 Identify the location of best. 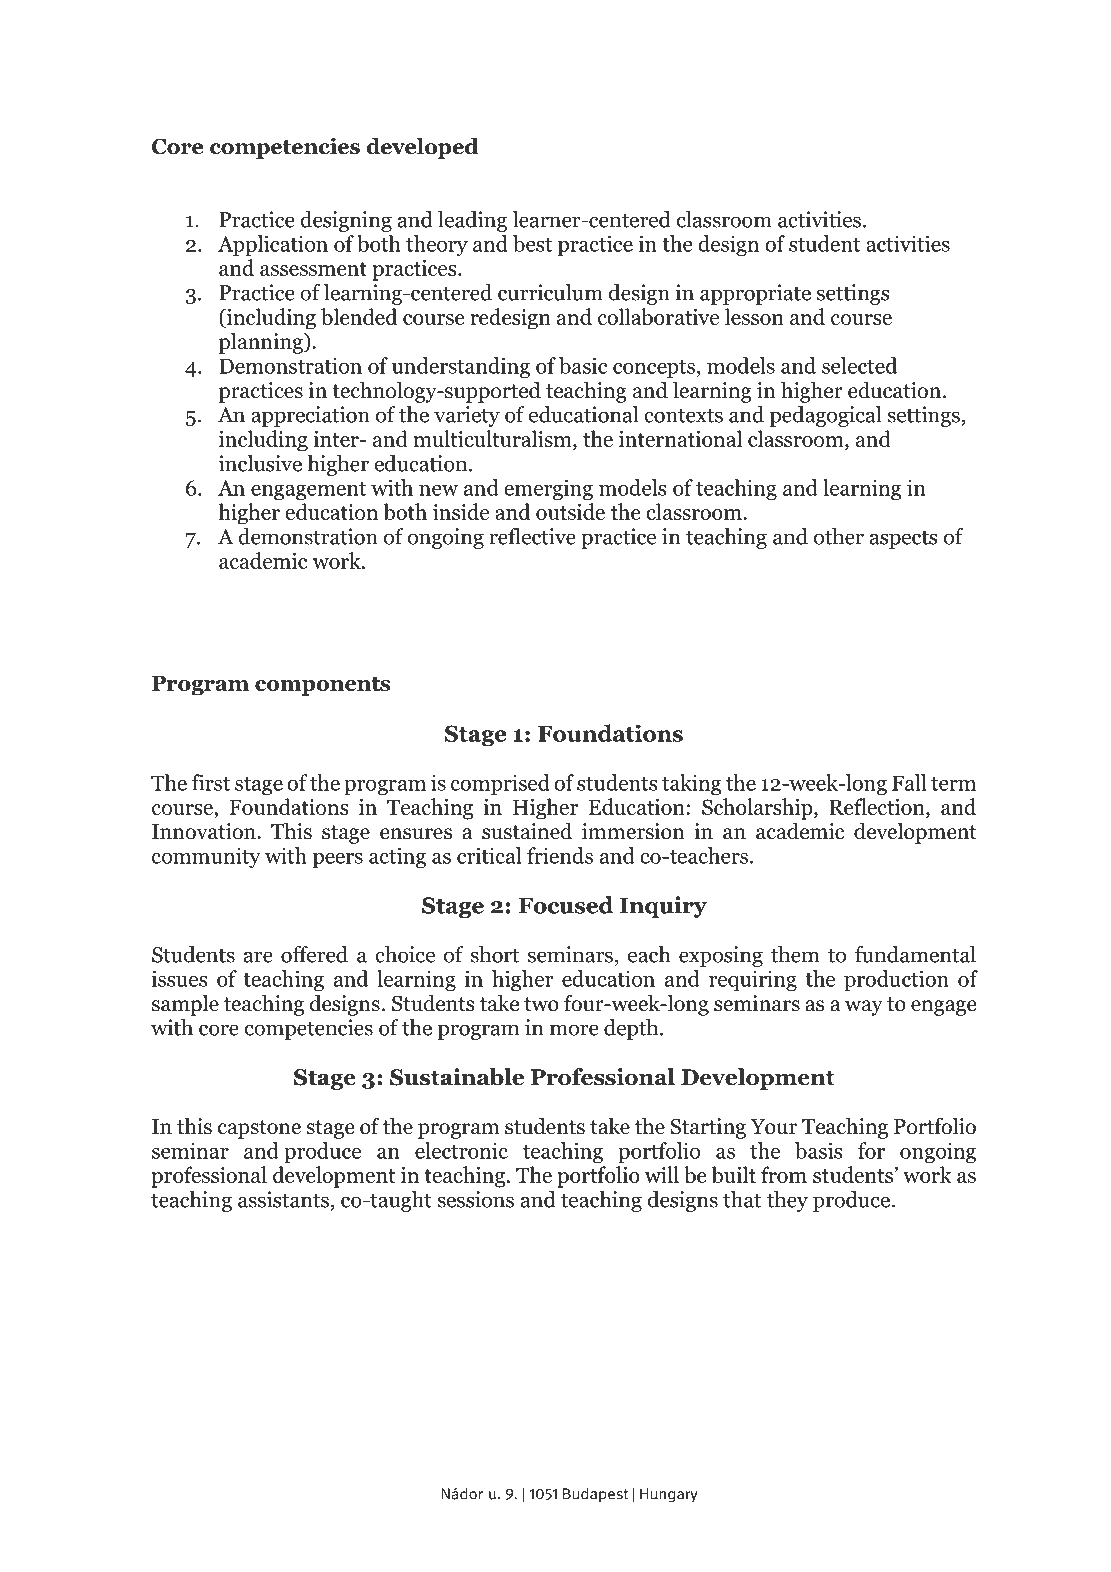
(532, 243).
